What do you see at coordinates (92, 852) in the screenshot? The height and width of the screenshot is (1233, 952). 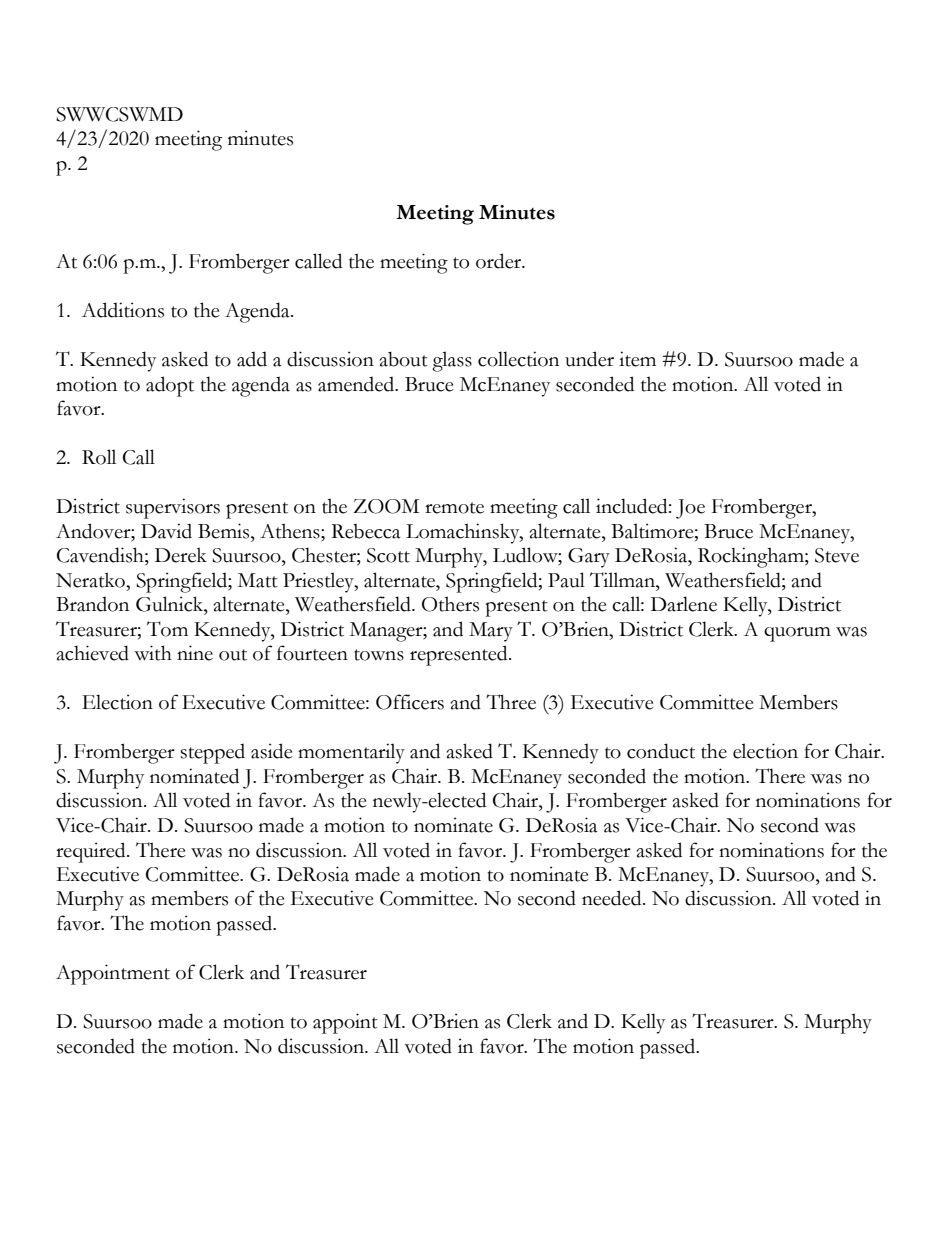 I see `required` at bounding box center [92, 852].
